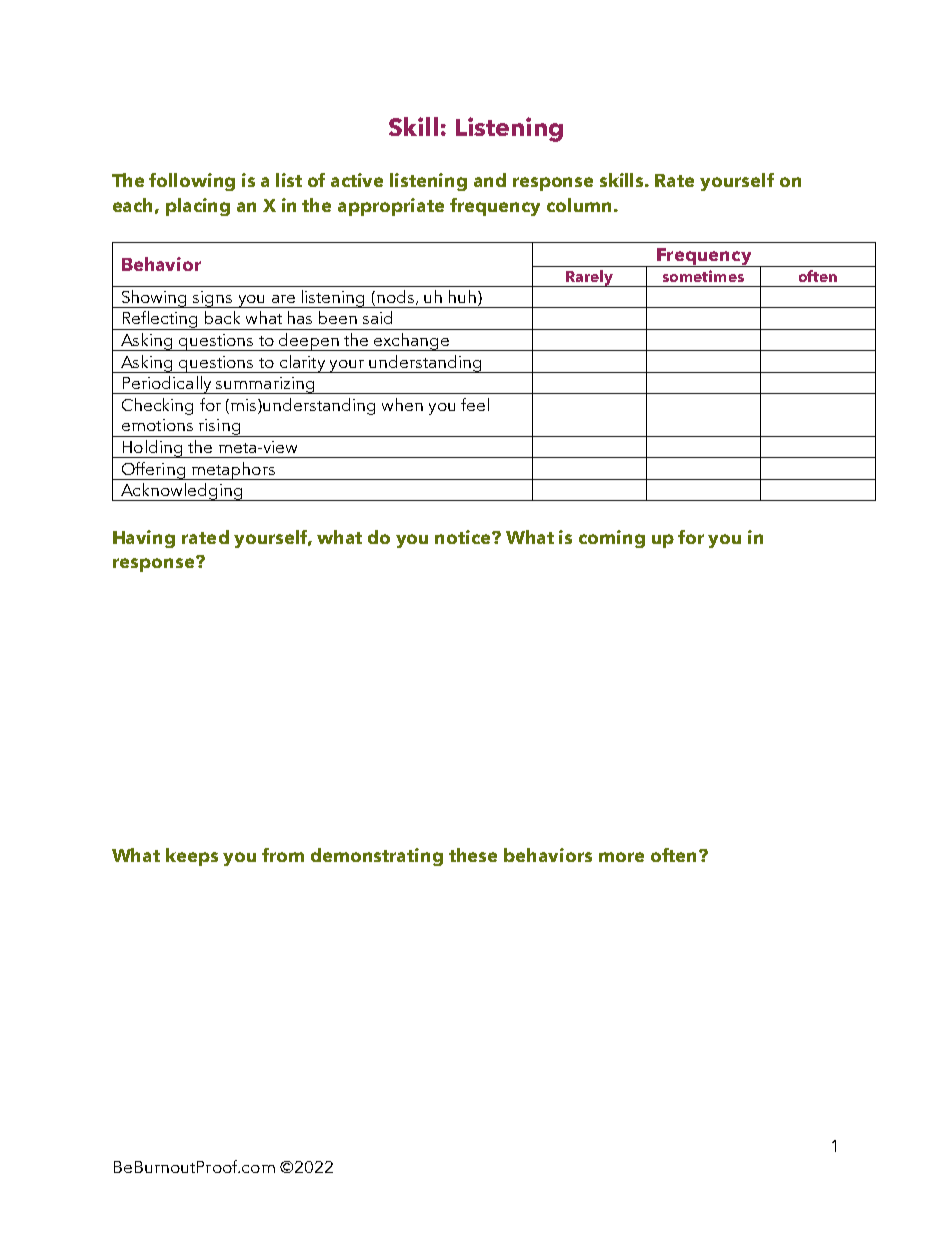 This image has width=952, height=1233. Describe the element at coordinates (198, 207) in the image. I see `placing` at that location.
